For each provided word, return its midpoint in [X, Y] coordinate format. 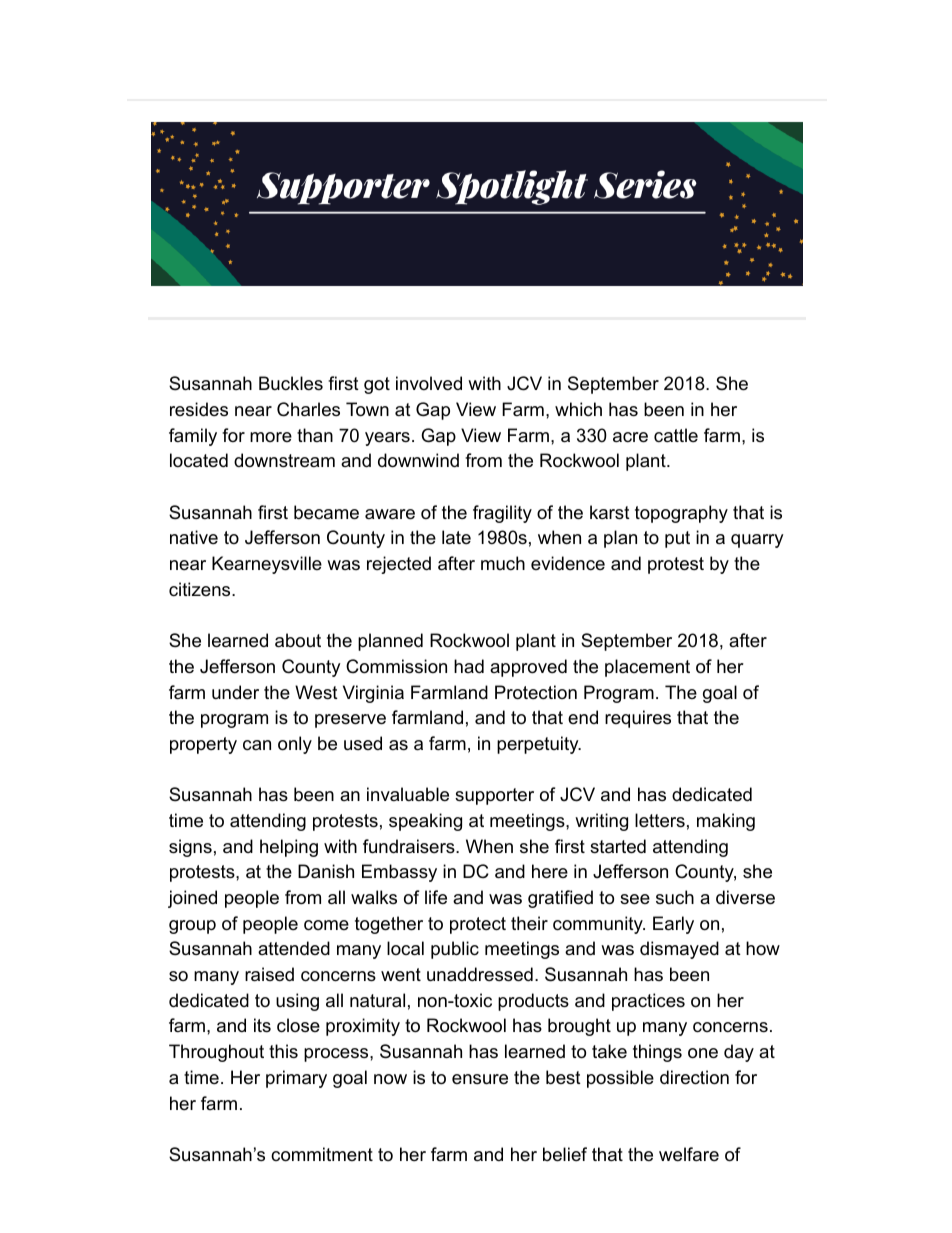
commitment [322, 1154]
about [298, 640]
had [469, 666]
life [436, 897]
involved [429, 383]
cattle [676, 435]
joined [192, 899]
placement [647, 668]
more [271, 437]
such [675, 897]
